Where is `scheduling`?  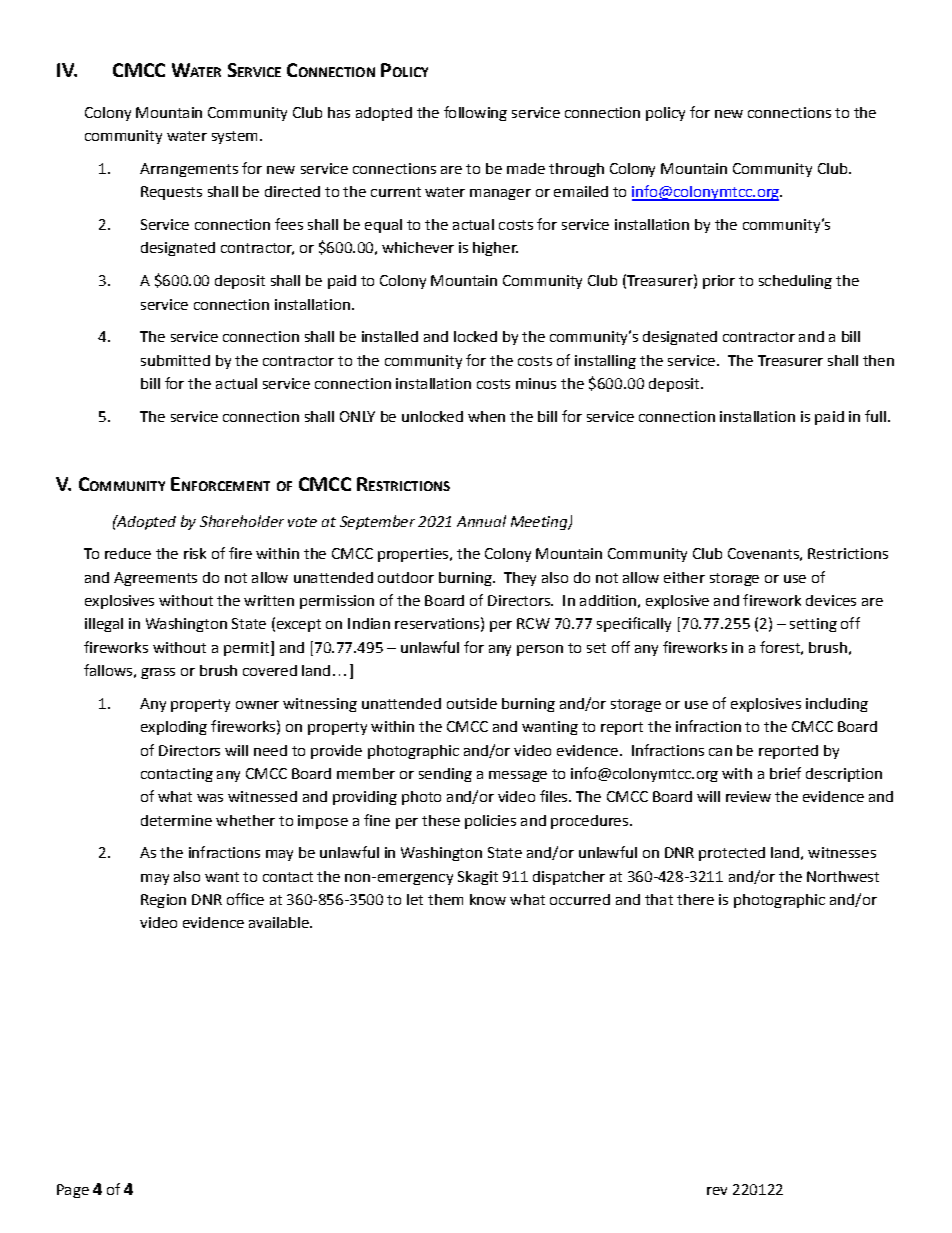 scheduling is located at coordinates (795, 282).
